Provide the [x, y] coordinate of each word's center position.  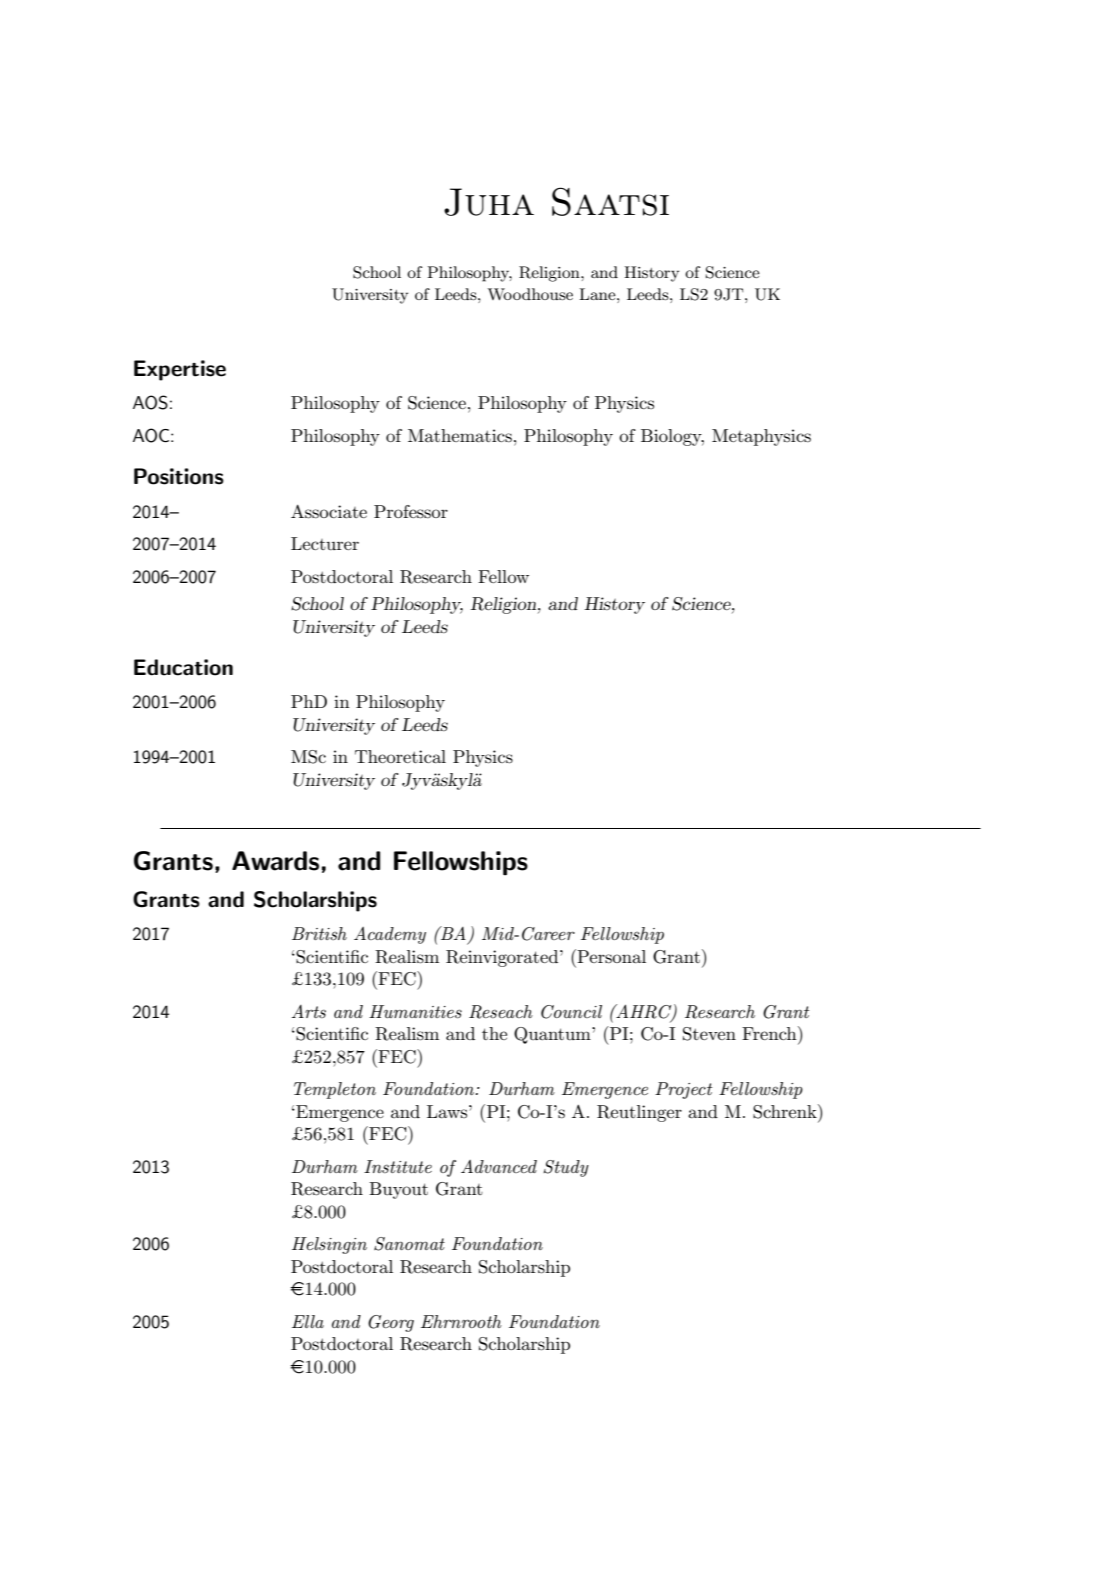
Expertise [180, 370]
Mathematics [460, 436]
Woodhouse [530, 294]
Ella [308, 1321]
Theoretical [400, 756]
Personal [611, 957]
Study [566, 1168]
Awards [275, 861]
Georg [391, 1323]
